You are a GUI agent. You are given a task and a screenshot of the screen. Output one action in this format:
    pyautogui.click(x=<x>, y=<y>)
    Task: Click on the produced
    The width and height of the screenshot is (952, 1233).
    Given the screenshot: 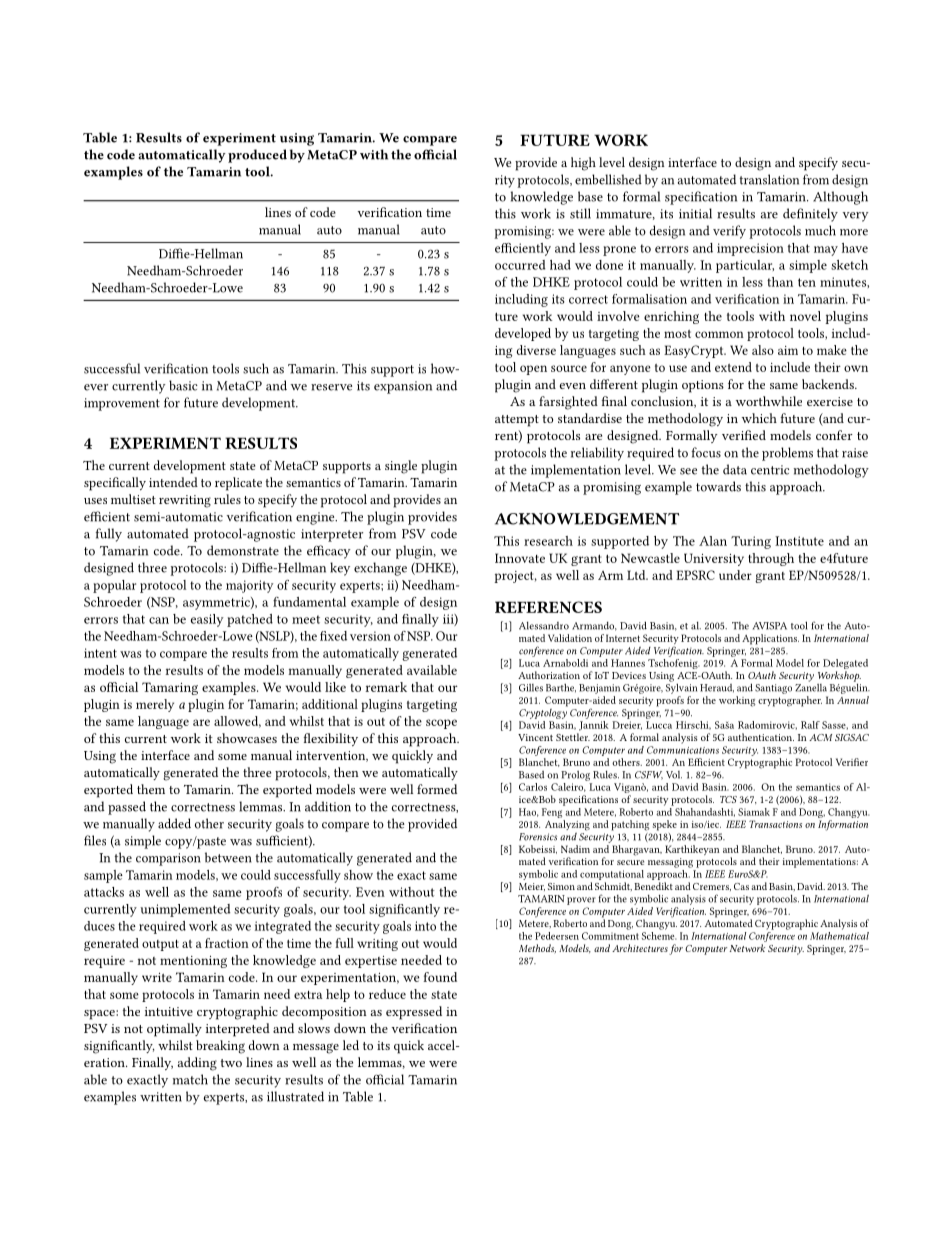 What is the action you would take?
    pyautogui.click(x=257, y=156)
